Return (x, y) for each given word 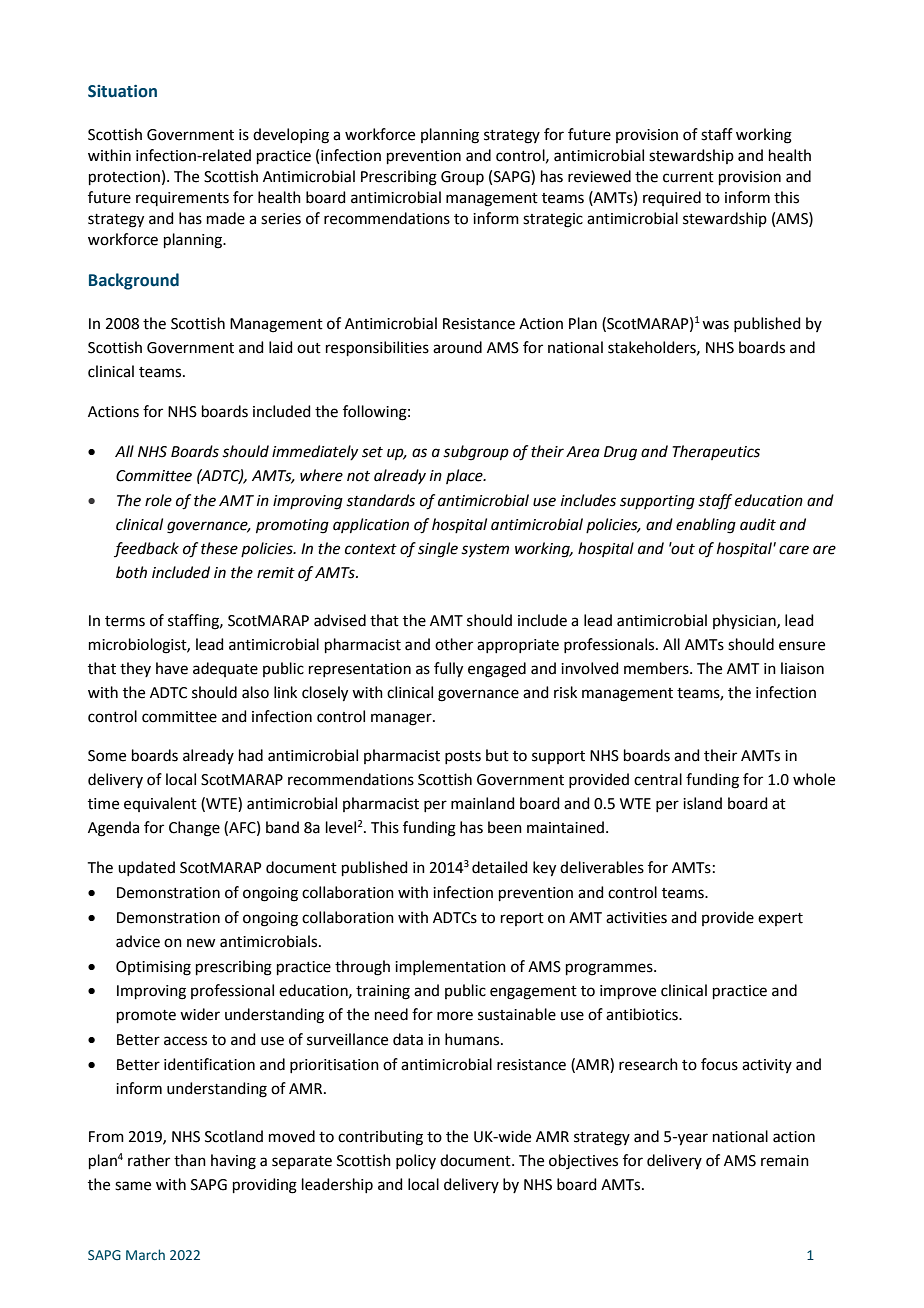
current (688, 177)
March (145, 1254)
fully (448, 670)
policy (416, 1161)
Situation (122, 91)
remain (785, 1161)
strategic (553, 220)
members (657, 668)
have (172, 668)
